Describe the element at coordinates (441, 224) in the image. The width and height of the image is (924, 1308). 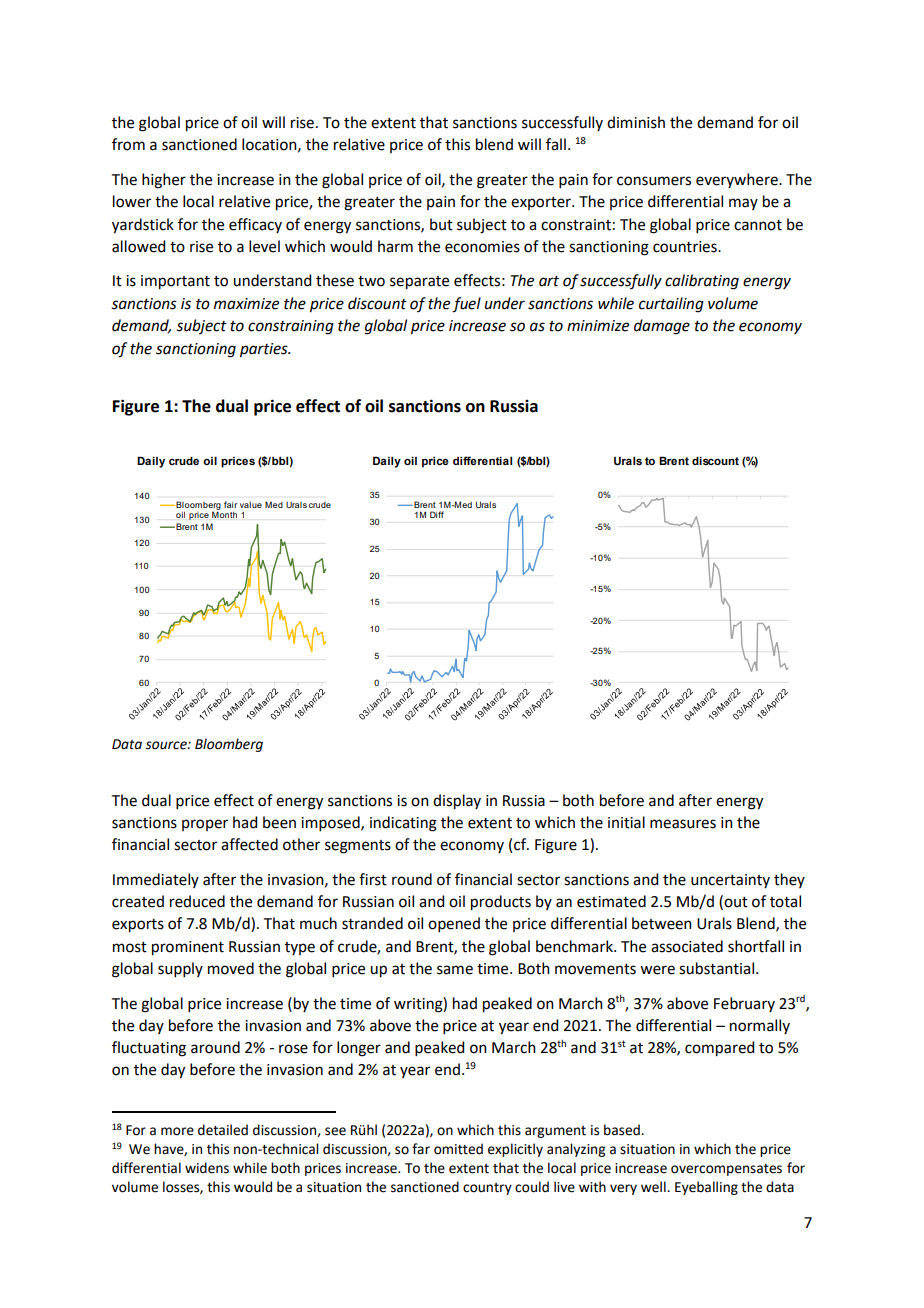
I see `but` at that location.
